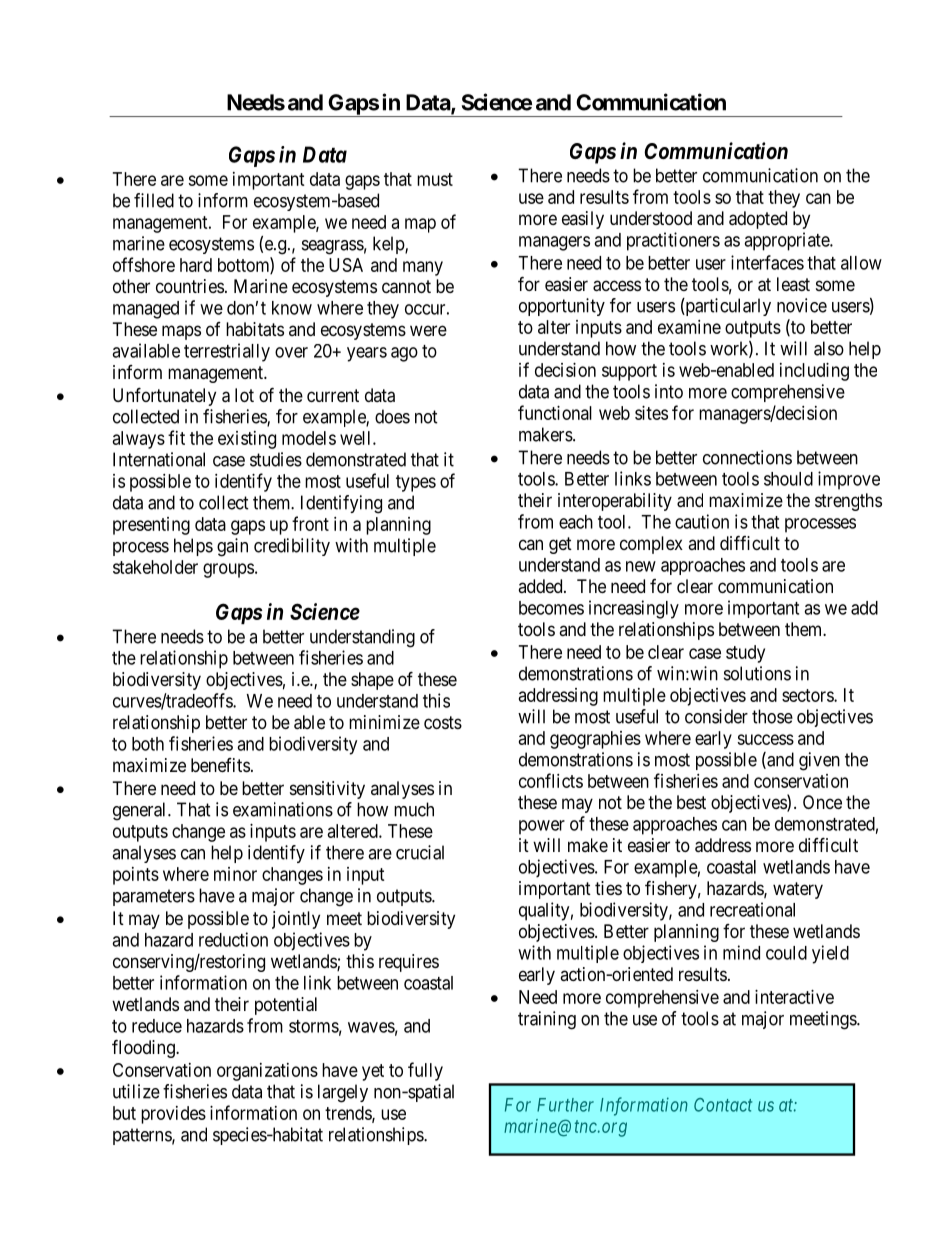 Image resolution: width=952 pixels, height=1233 pixels. What do you see at coordinates (173, 1115) in the screenshot?
I see `provides` at bounding box center [173, 1115].
